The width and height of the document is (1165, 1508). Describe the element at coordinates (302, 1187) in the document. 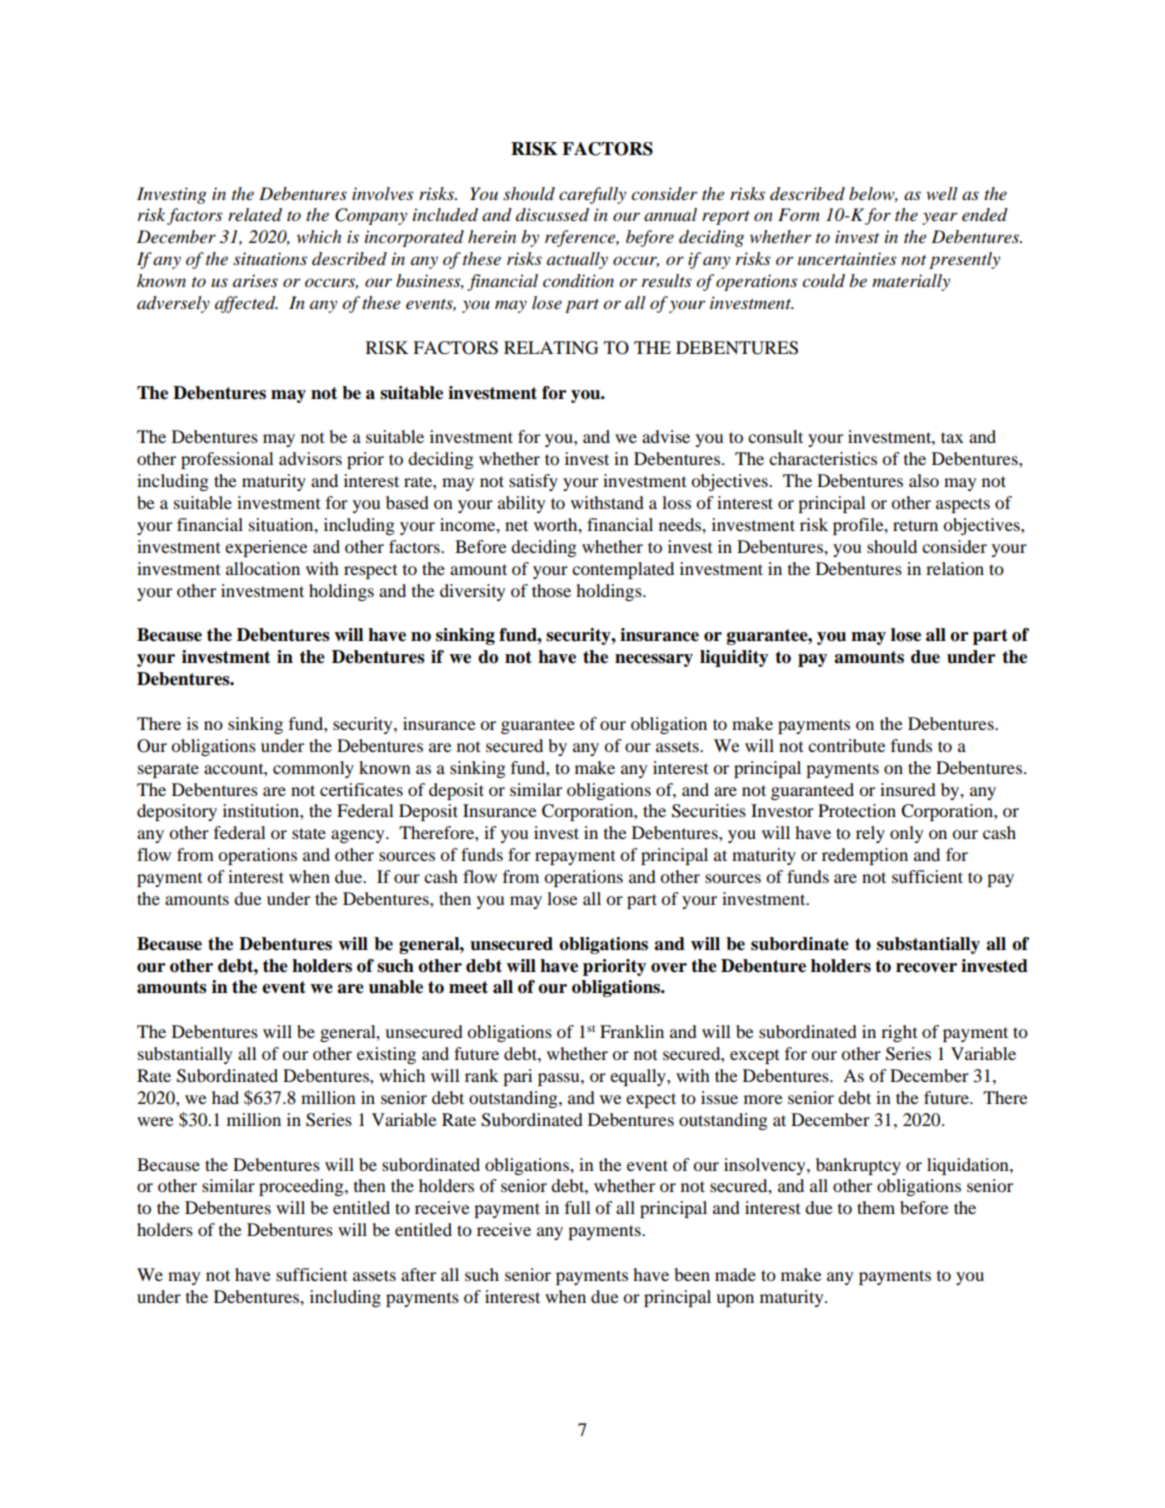

I see `proceeding` at that location.
